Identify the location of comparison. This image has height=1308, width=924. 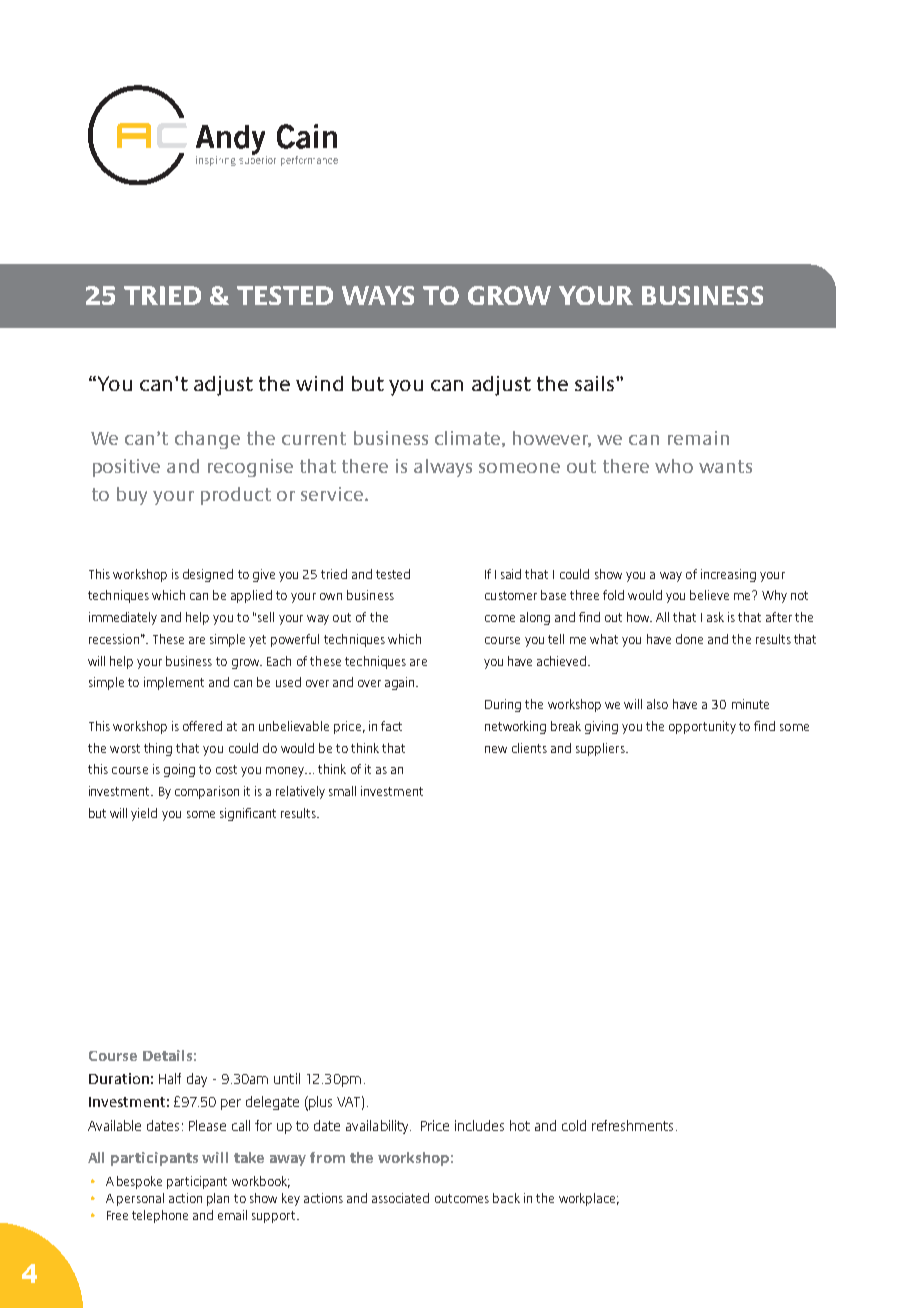
(207, 792).
